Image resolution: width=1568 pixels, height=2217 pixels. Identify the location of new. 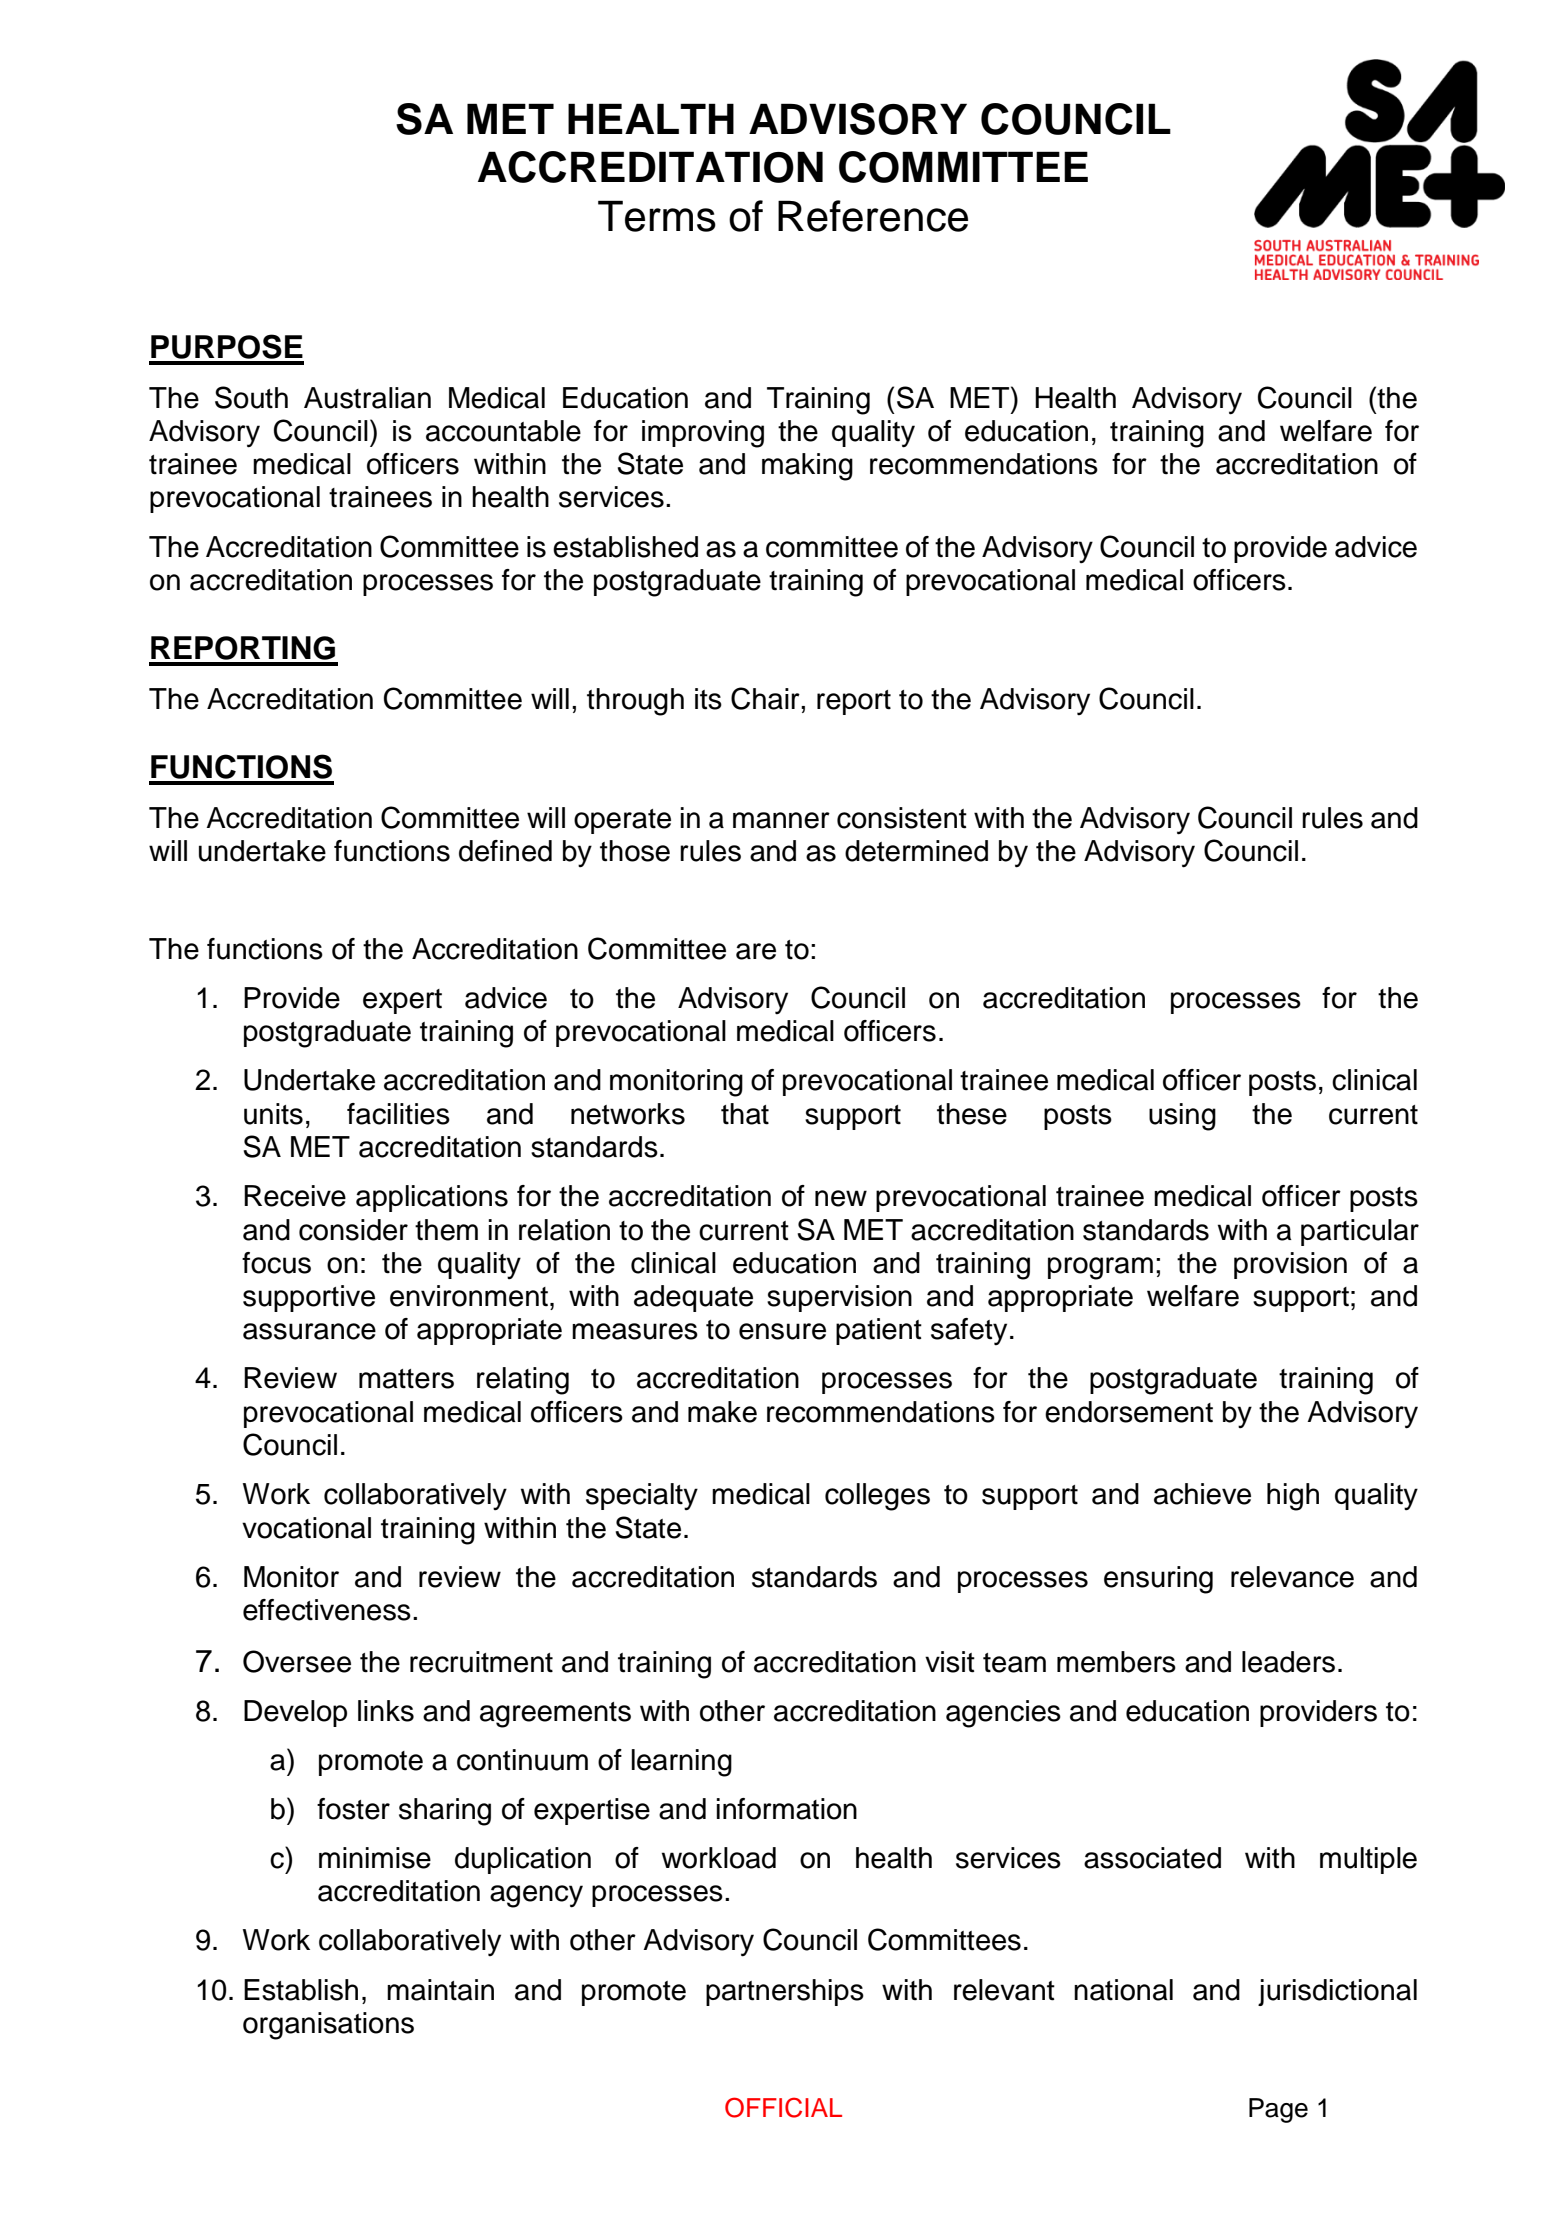
(841, 1198).
